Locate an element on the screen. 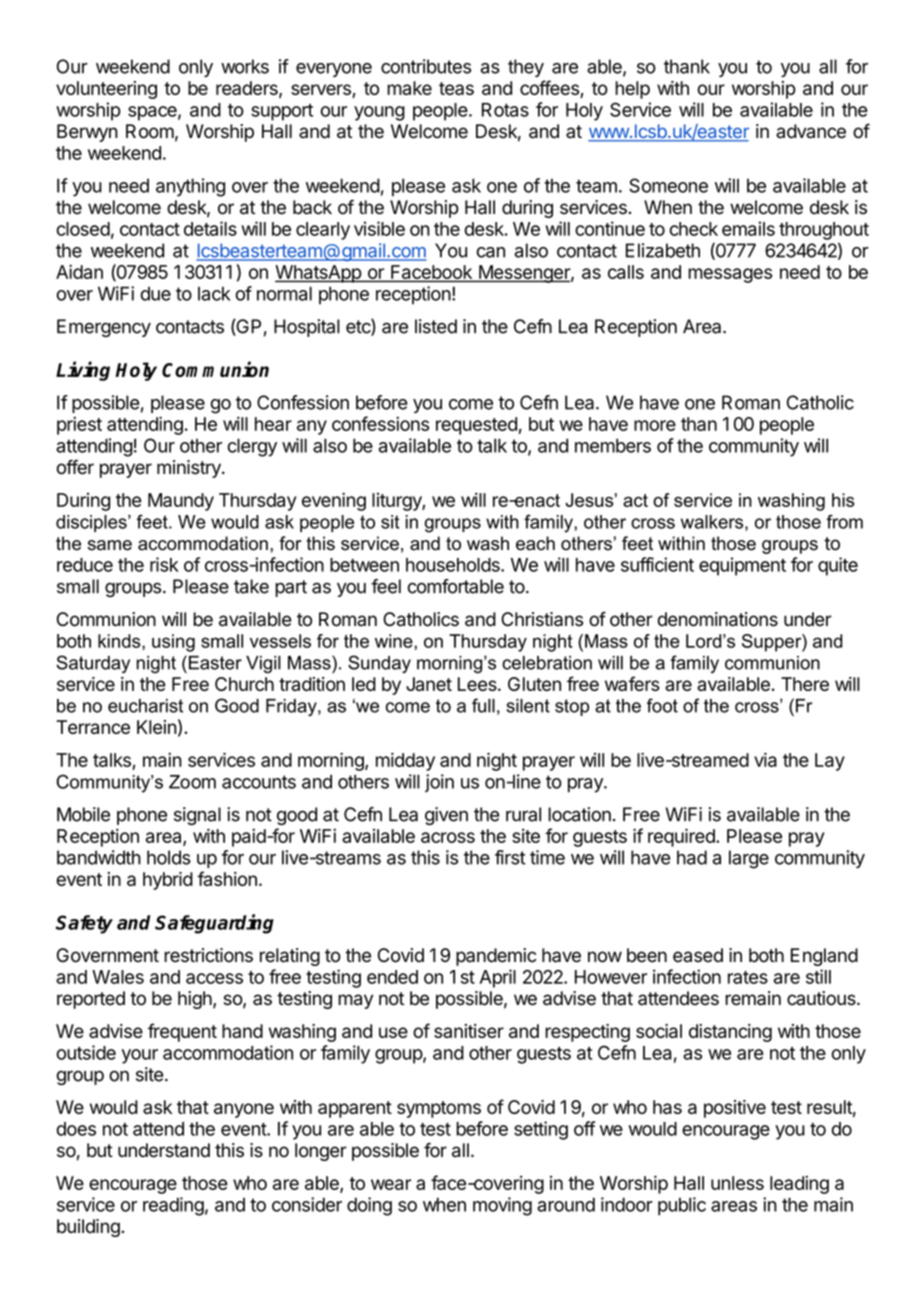 This screenshot has height=1308, width=924. teas is located at coordinates (456, 88).
